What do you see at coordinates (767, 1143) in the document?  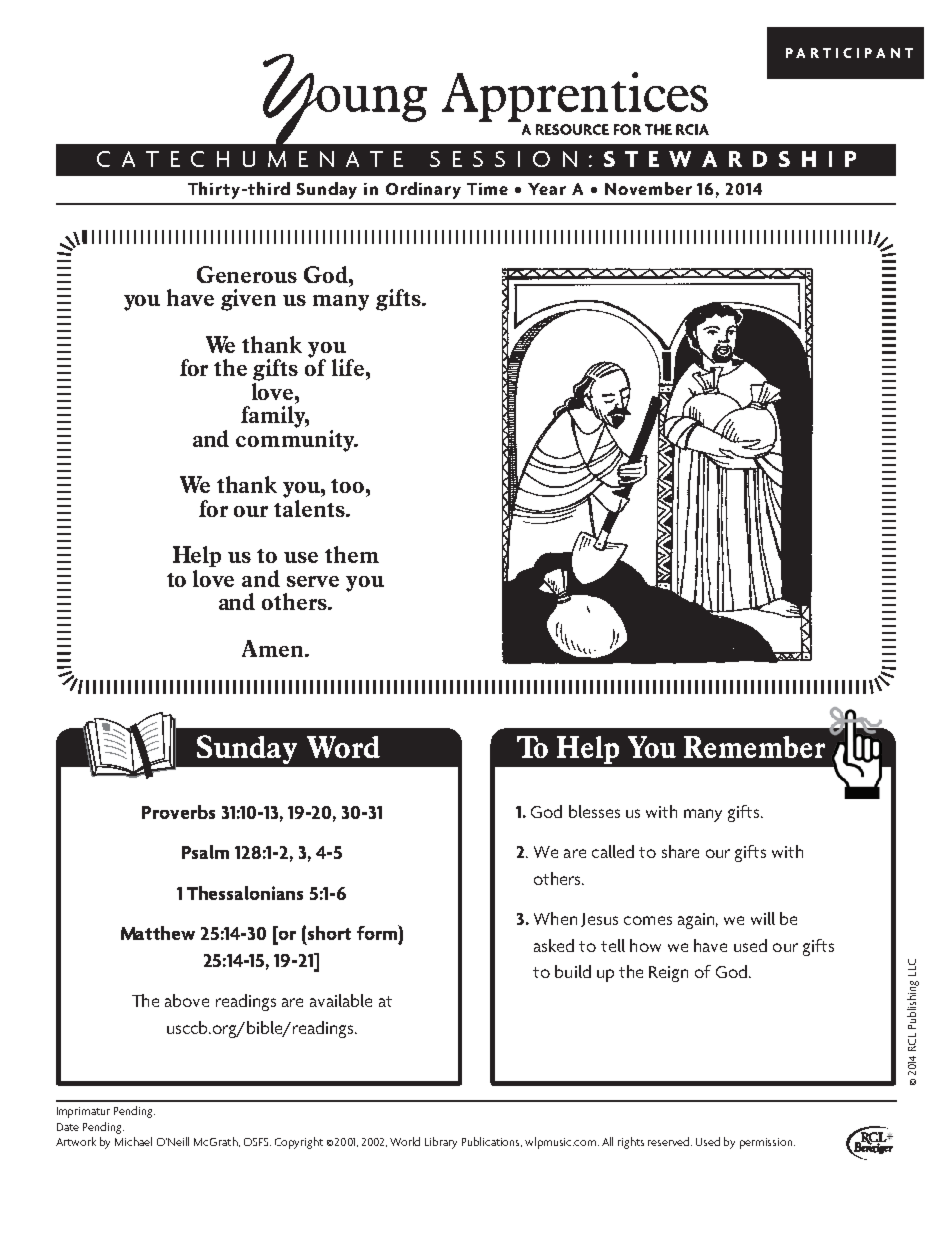 I see `permission` at bounding box center [767, 1143].
